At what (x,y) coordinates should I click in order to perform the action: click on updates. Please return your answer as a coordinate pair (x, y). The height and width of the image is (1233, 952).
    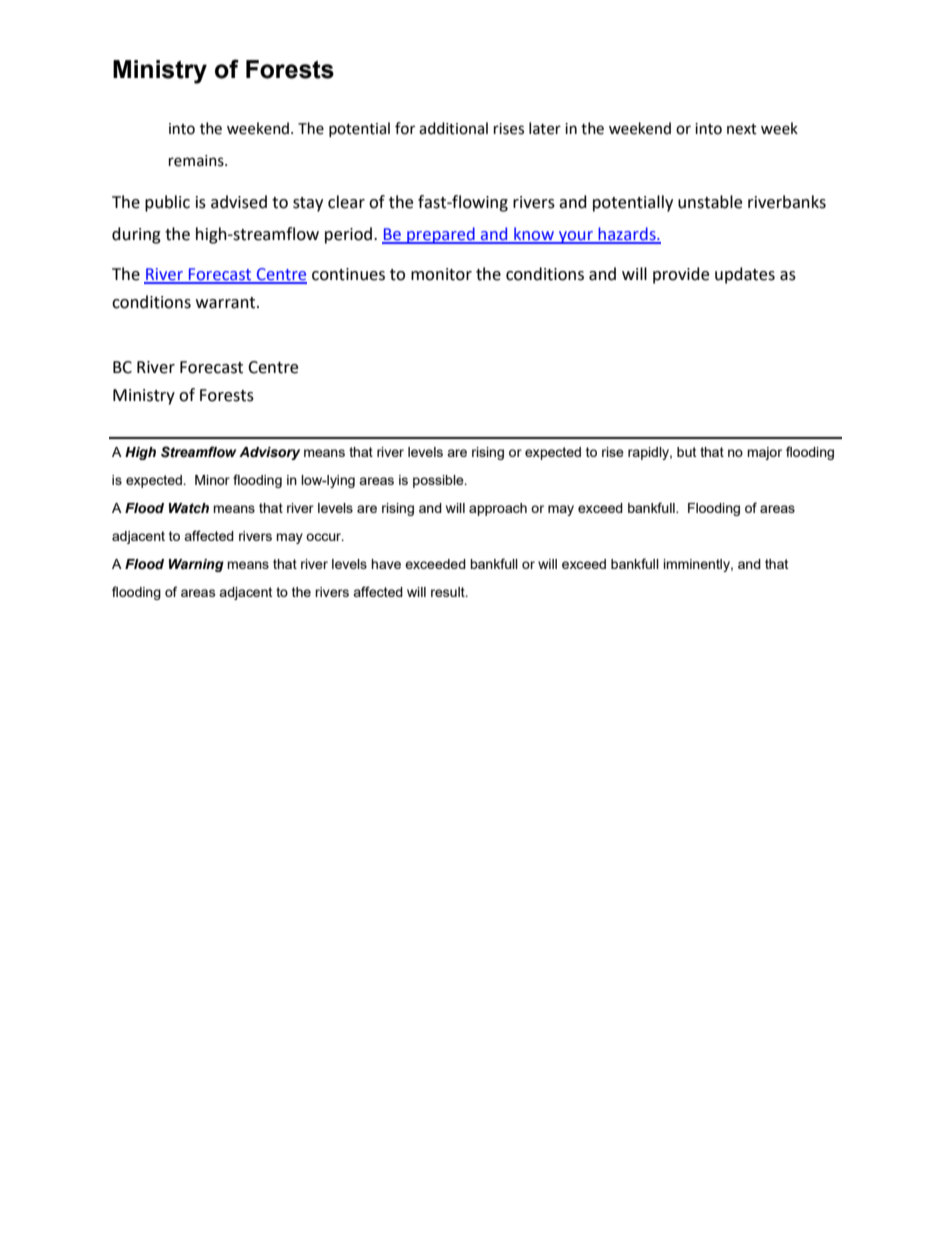
    Looking at the image, I should click on (745, 275).
